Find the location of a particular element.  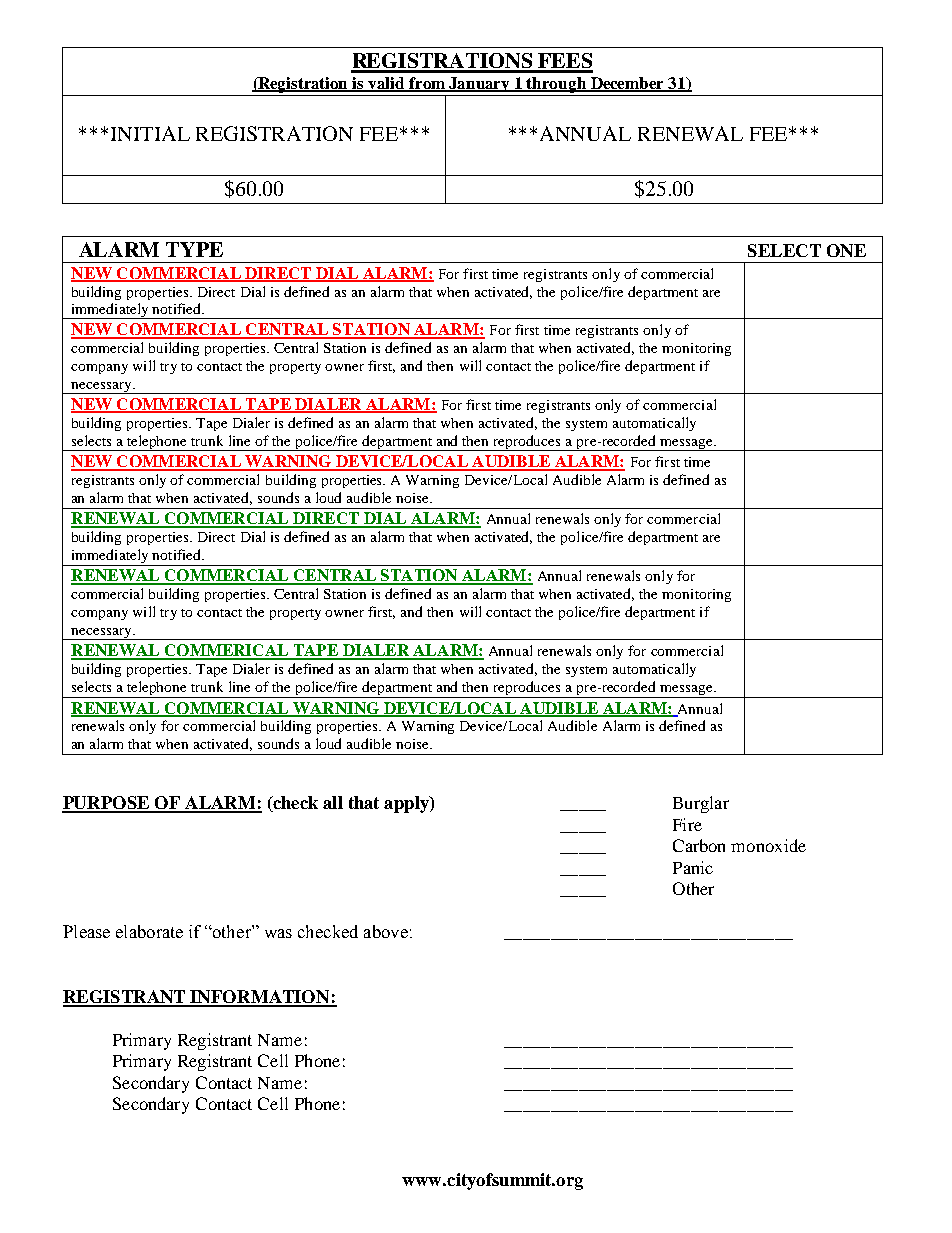

TYPE is located at coordinates (194, 249).
